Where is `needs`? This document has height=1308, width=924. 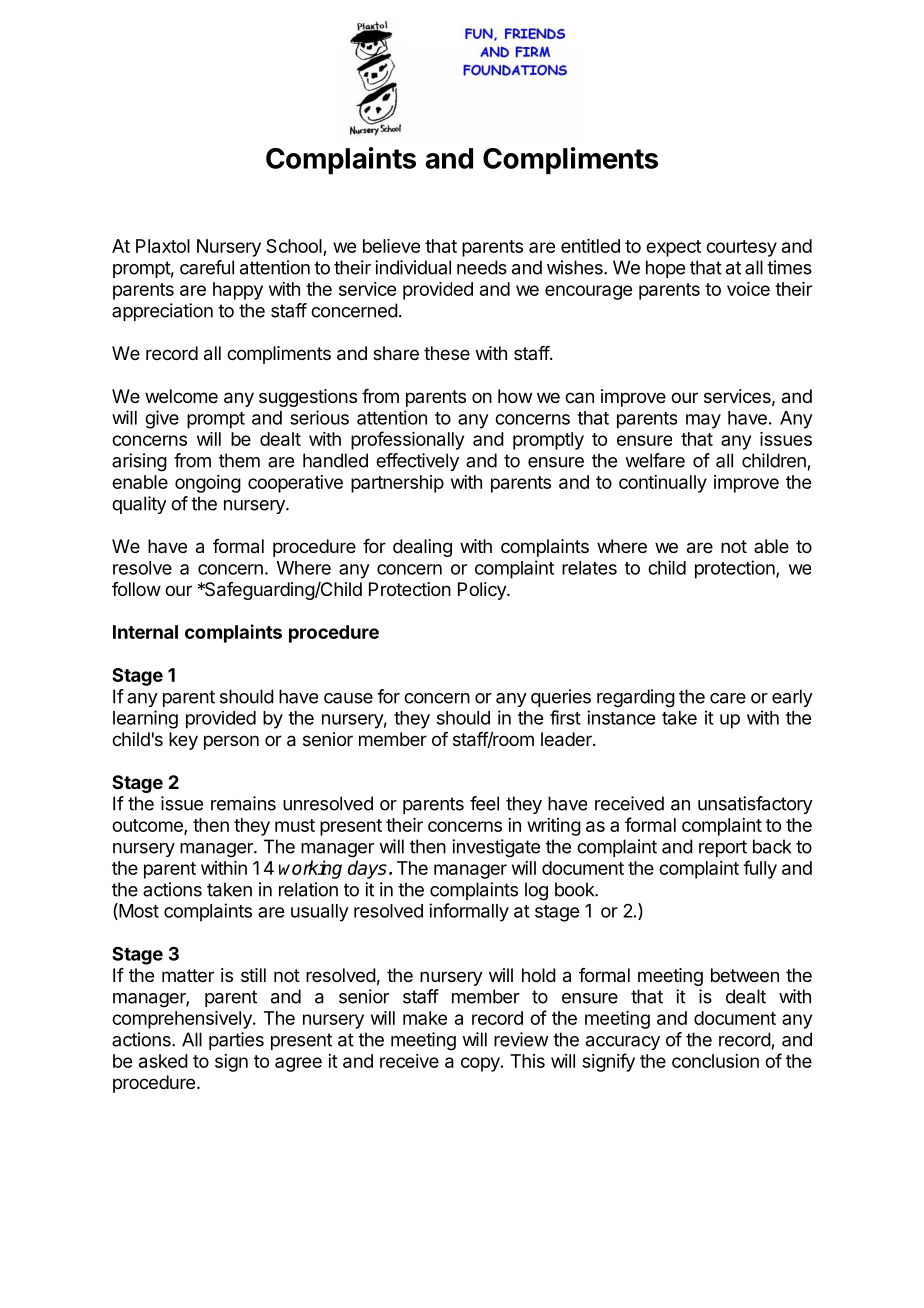 needs is located at coordinates (482, 267).
